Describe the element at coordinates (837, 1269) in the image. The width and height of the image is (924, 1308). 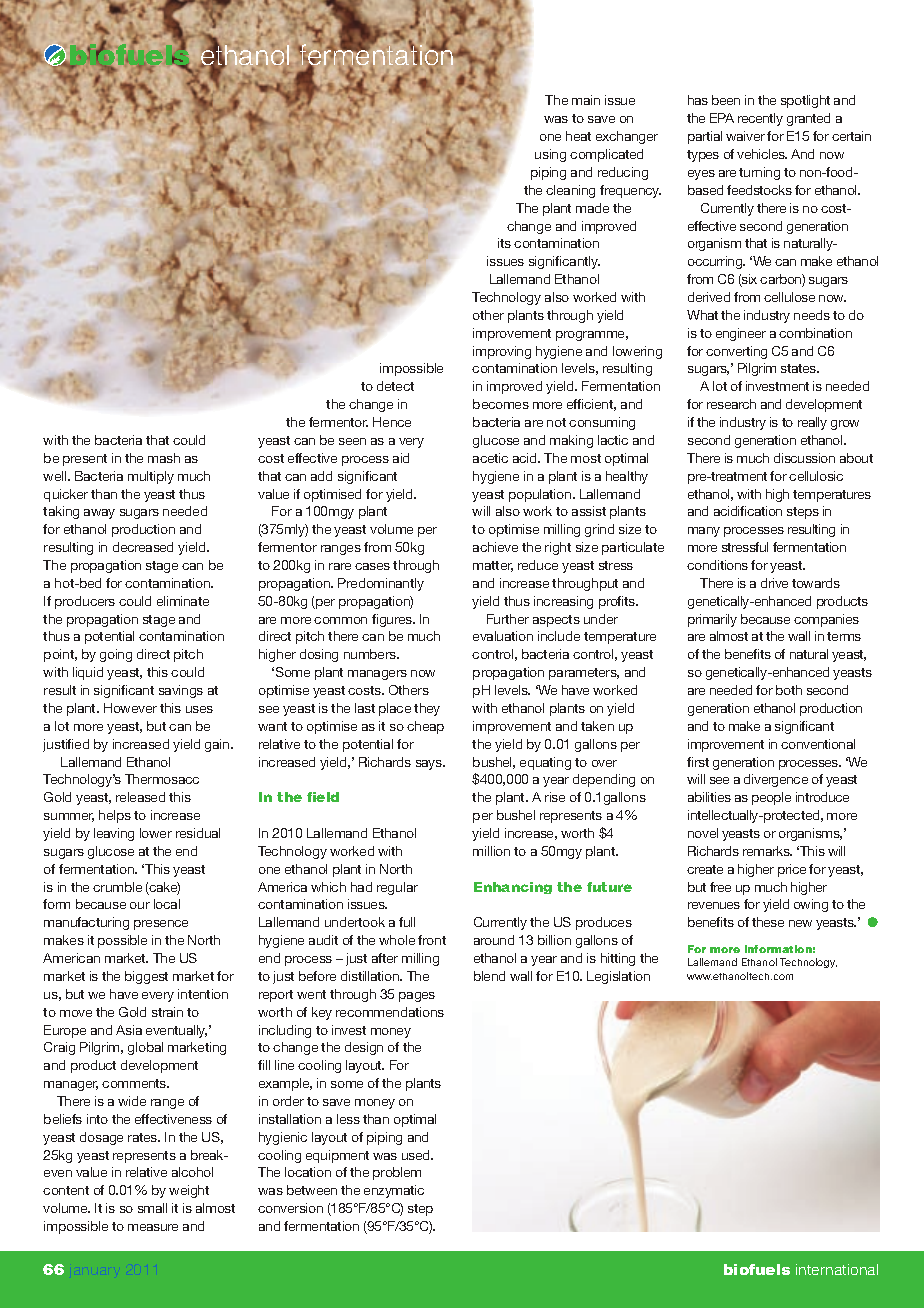
I see `international` at that location.
